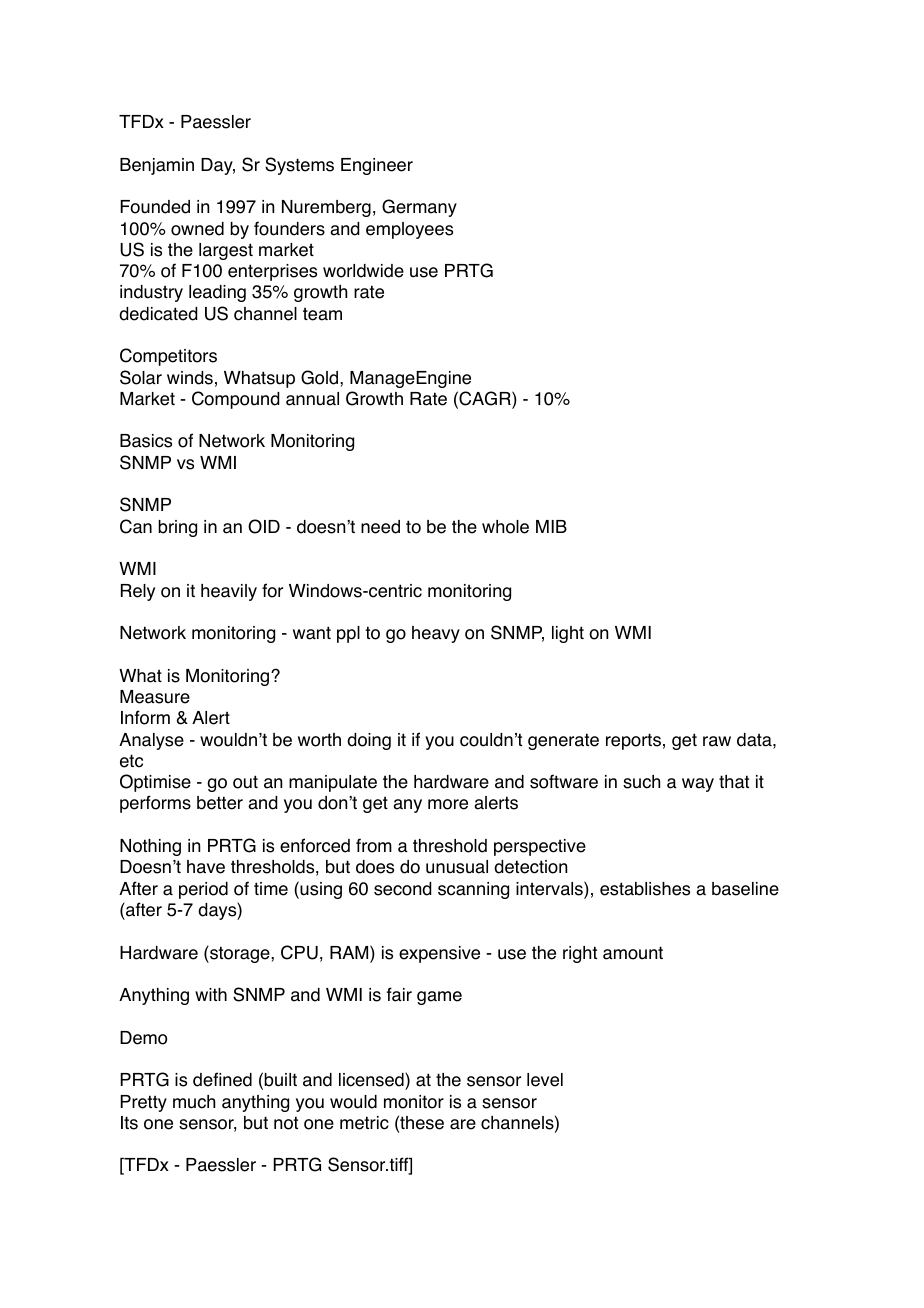 This page has width=924, height=1308. I want to click on much, so click(194, 1102).
